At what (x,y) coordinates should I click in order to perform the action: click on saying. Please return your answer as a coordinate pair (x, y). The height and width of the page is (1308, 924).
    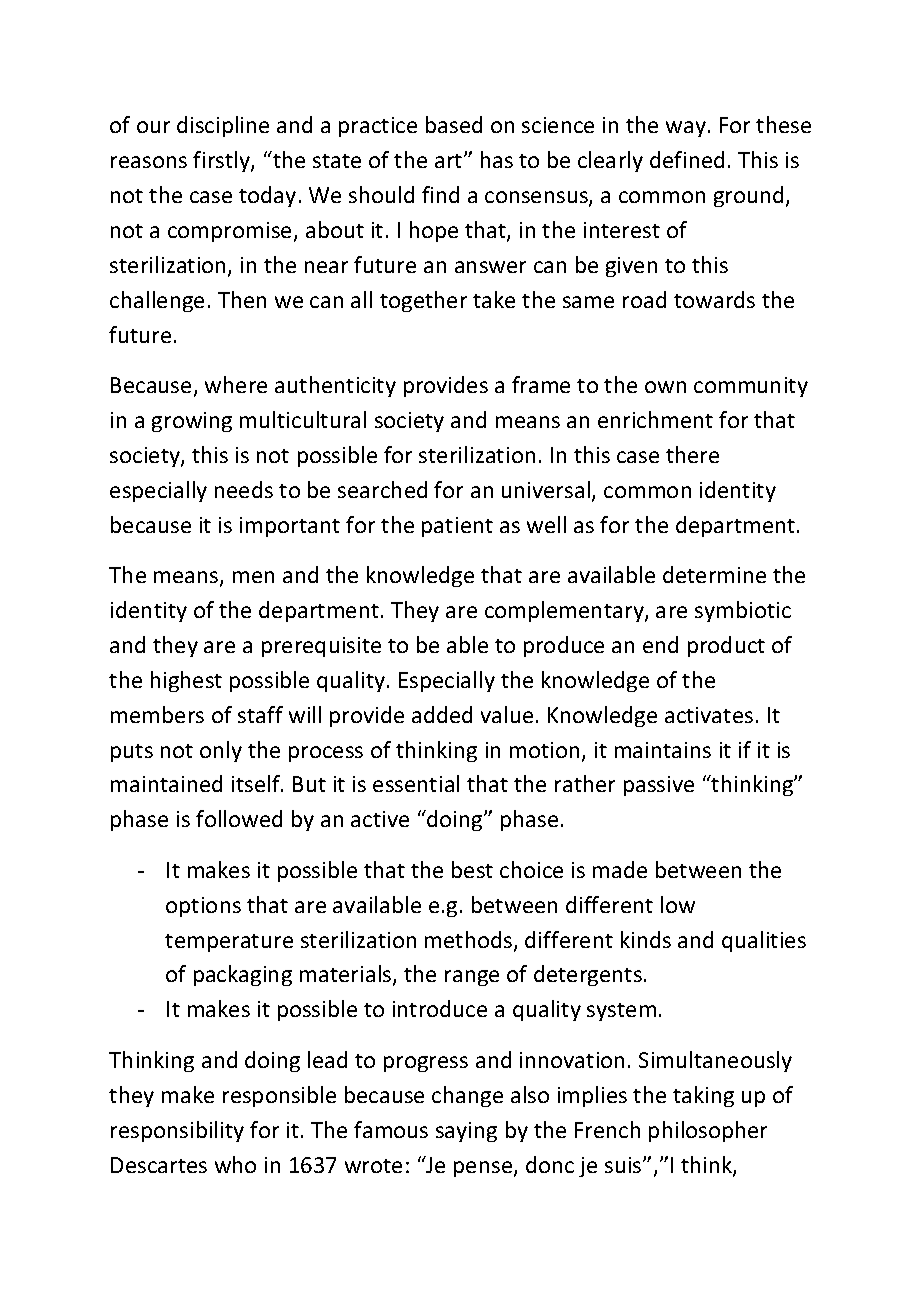
    Looking at the image, I should click on (466, 1132).
